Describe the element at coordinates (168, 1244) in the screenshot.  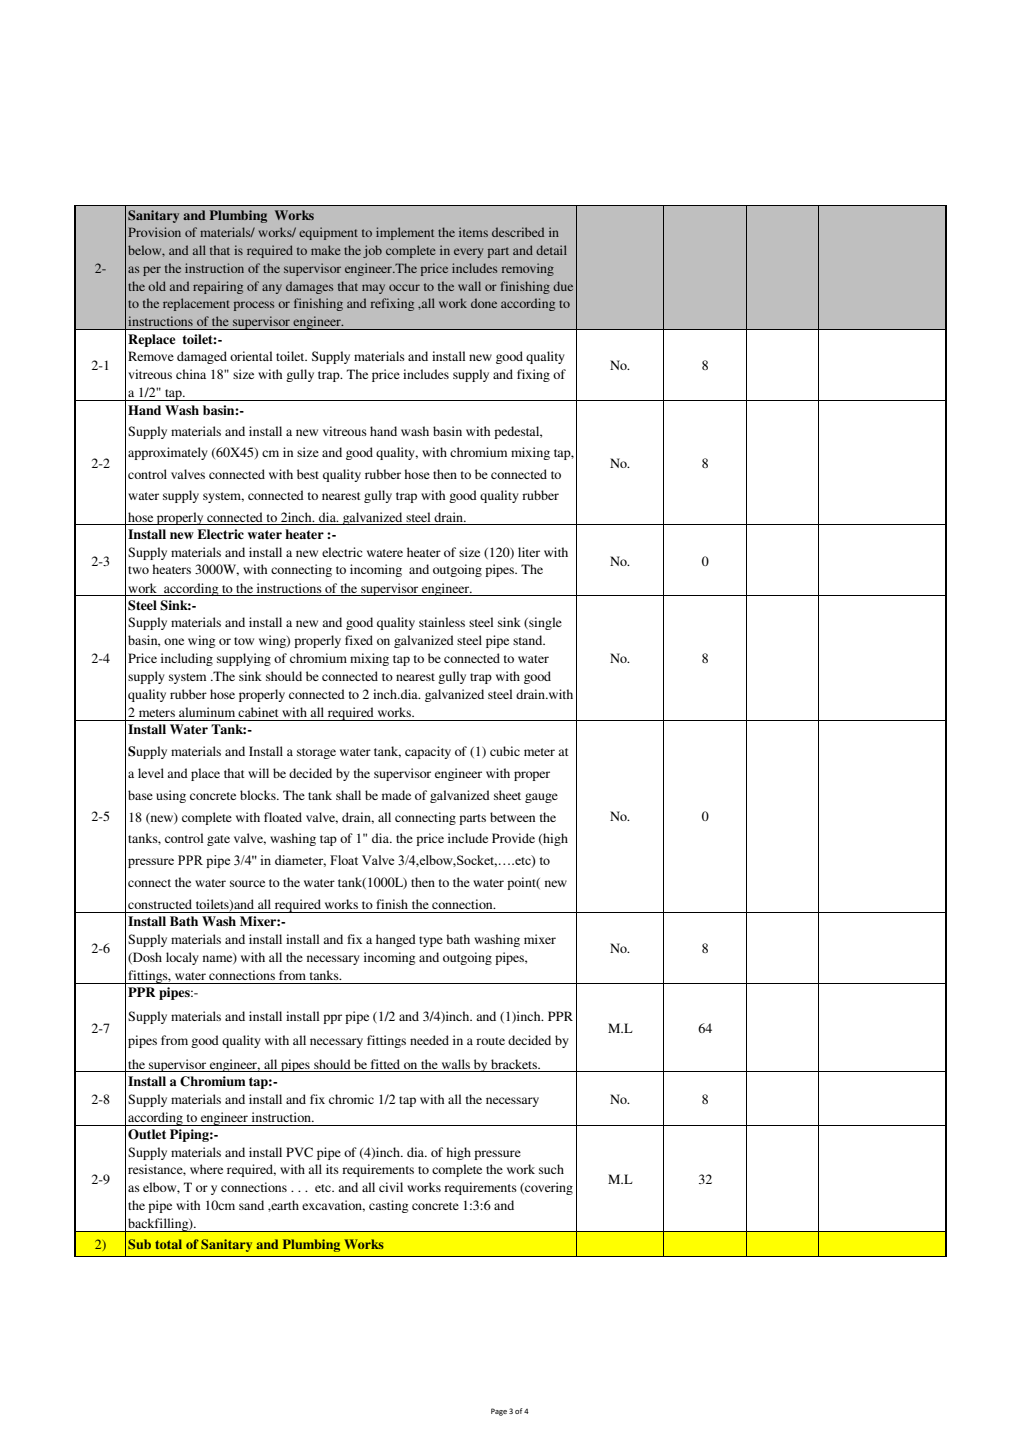
I see `total` at that location.
